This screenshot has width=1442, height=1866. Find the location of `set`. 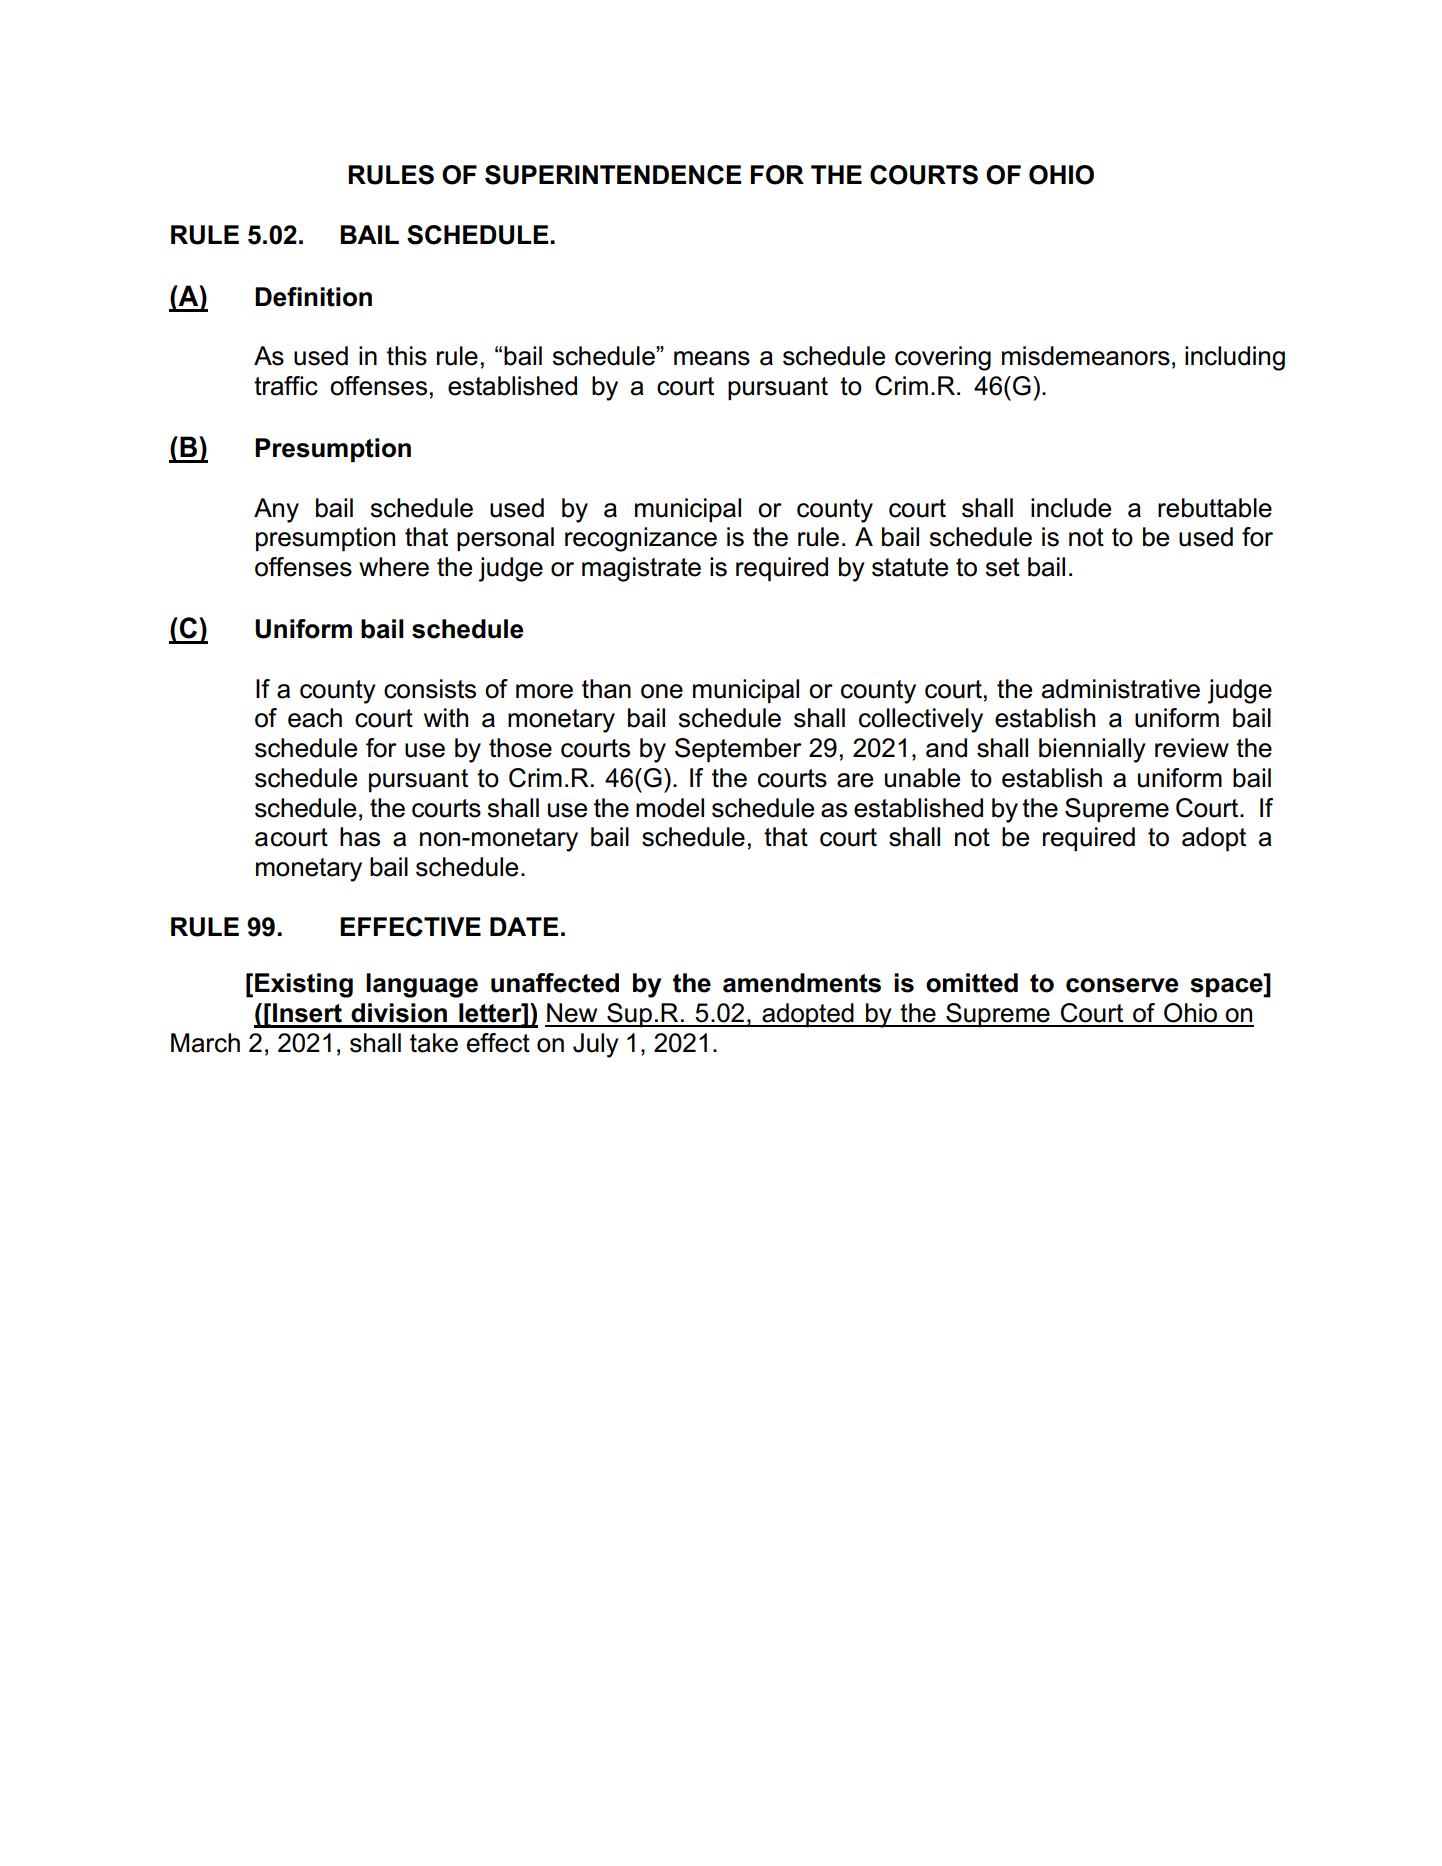

set is located at coordinates (1003, 567).
